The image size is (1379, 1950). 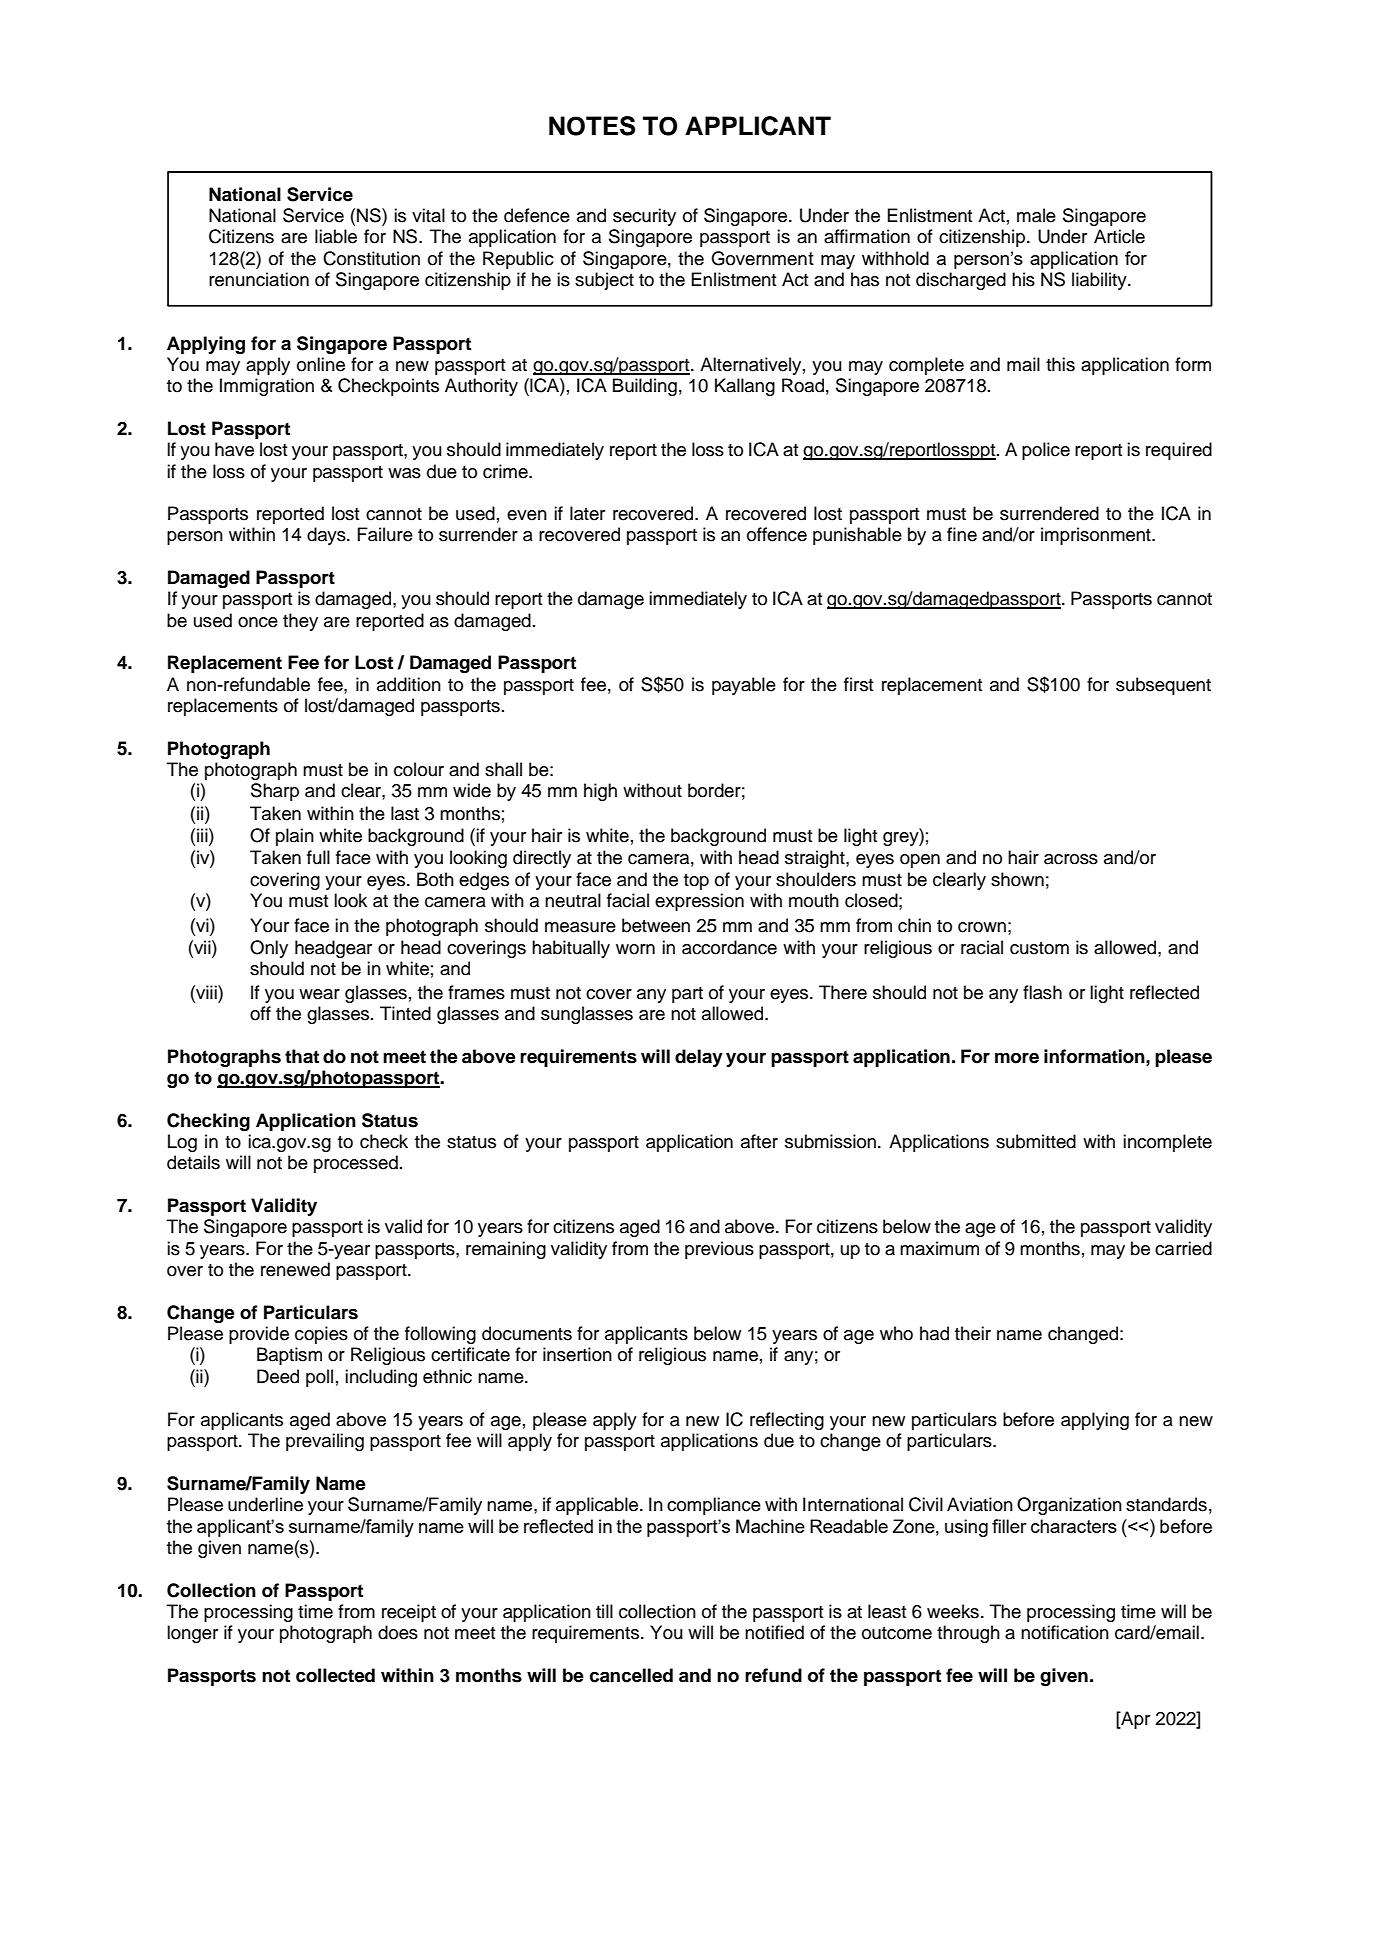 I want to click on payable, so click(x=744, y=686).
